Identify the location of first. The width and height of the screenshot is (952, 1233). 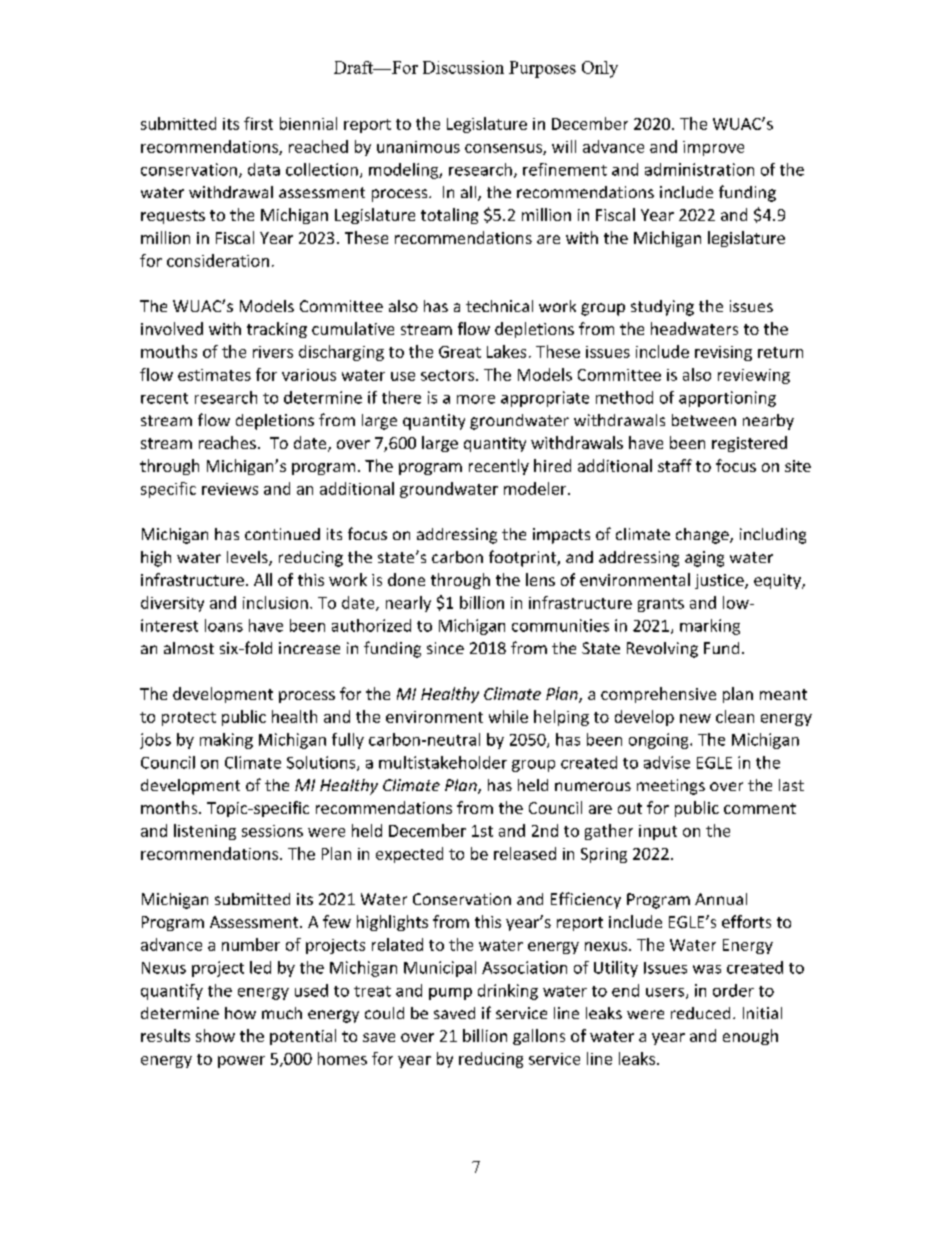
(258, 123).
